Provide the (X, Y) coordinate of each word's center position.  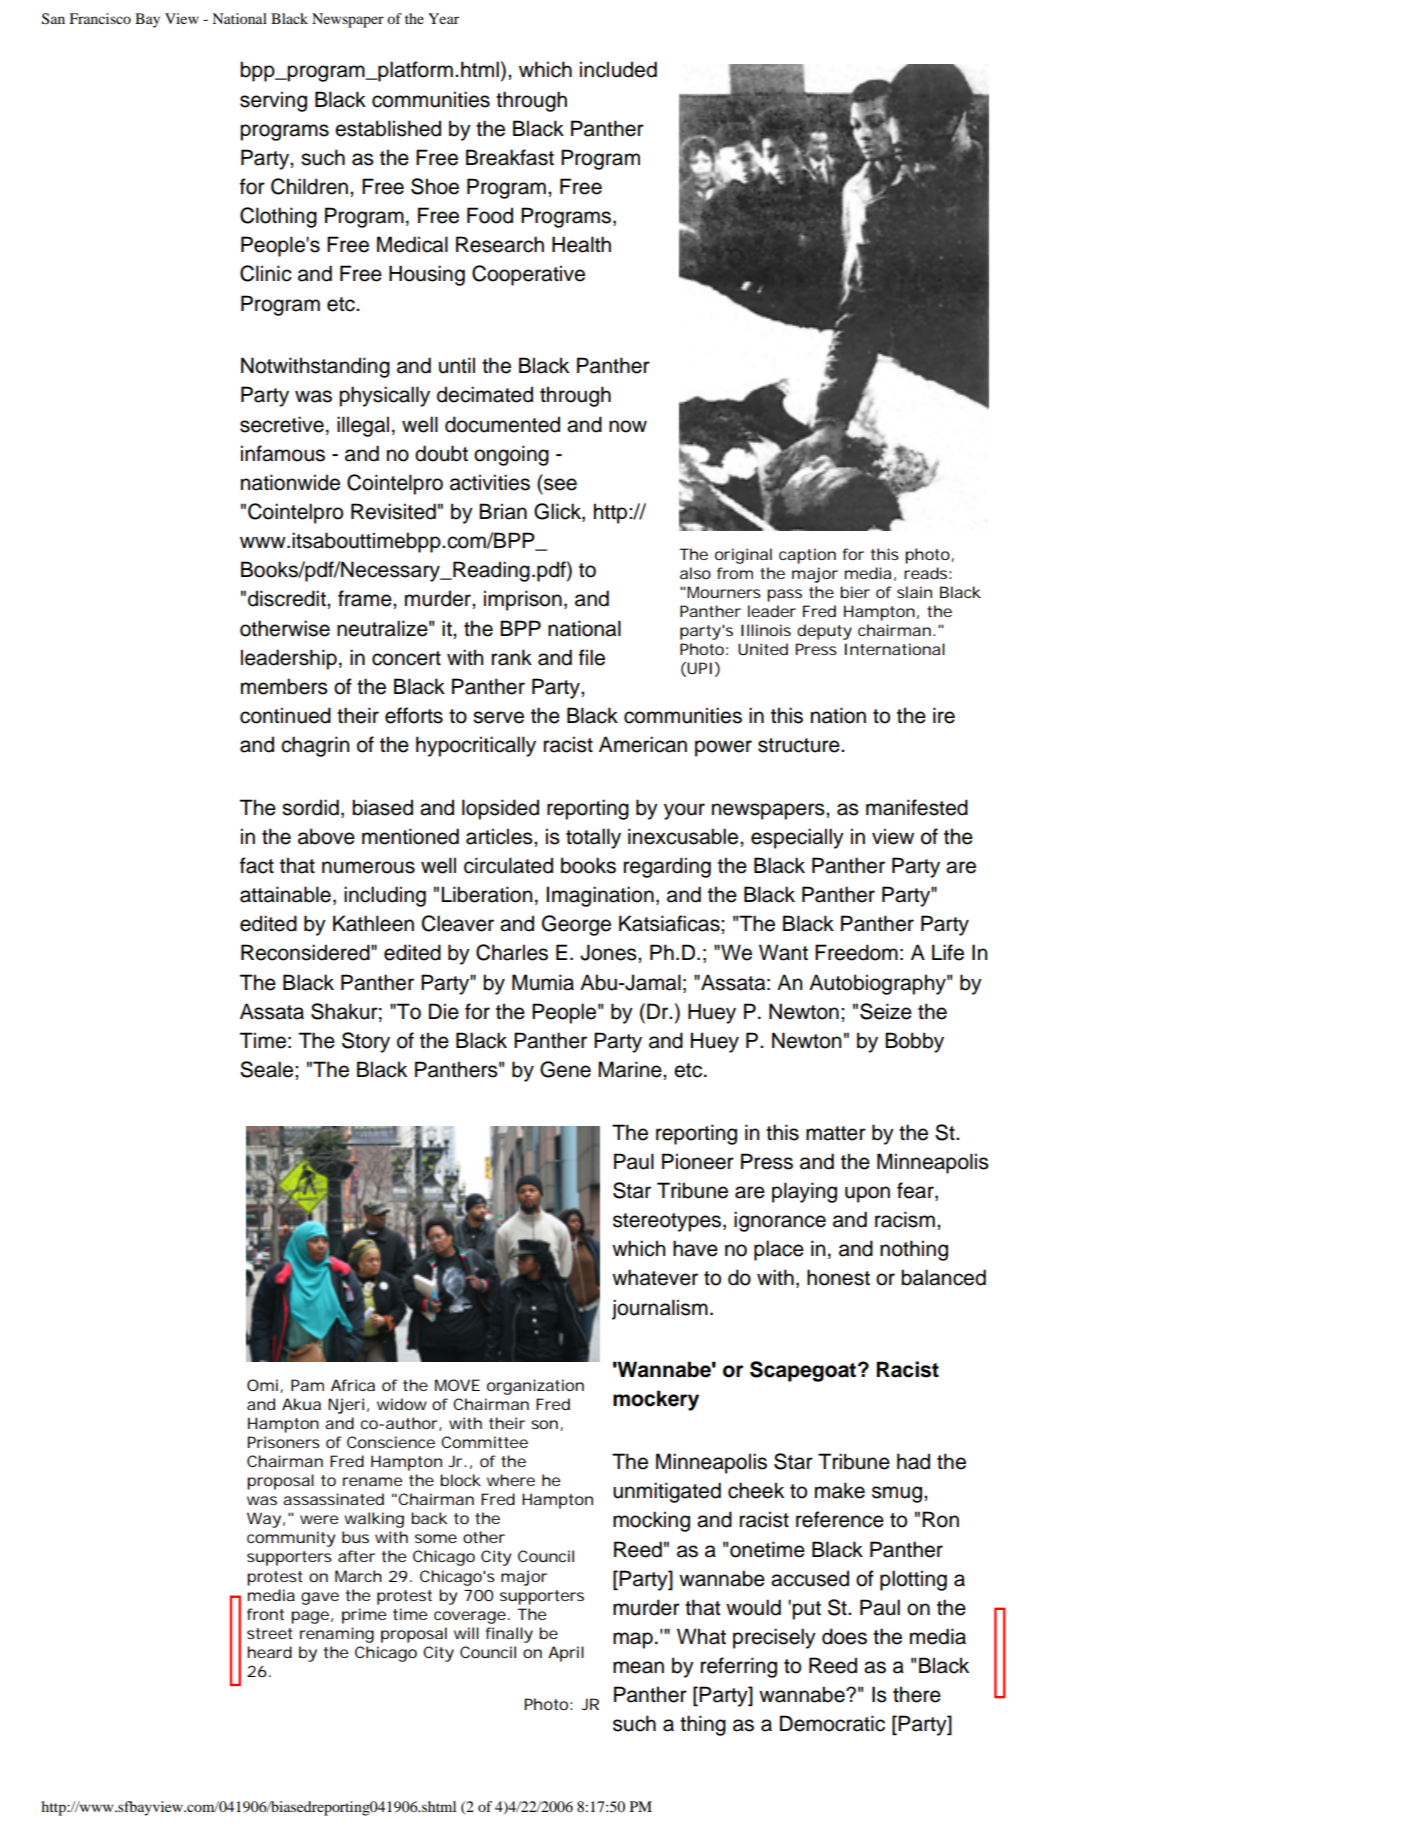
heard (269, 1652)
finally (509, 1635)
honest (838, 1277)
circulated (508, 865)
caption (807, 556)
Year (443, 18)
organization (535, 1387)
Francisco (100, 18)
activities (490, 482)
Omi (262, 1385)
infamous (283, 453)
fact (257, 865)
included (618, 69)
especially (797, 838)
